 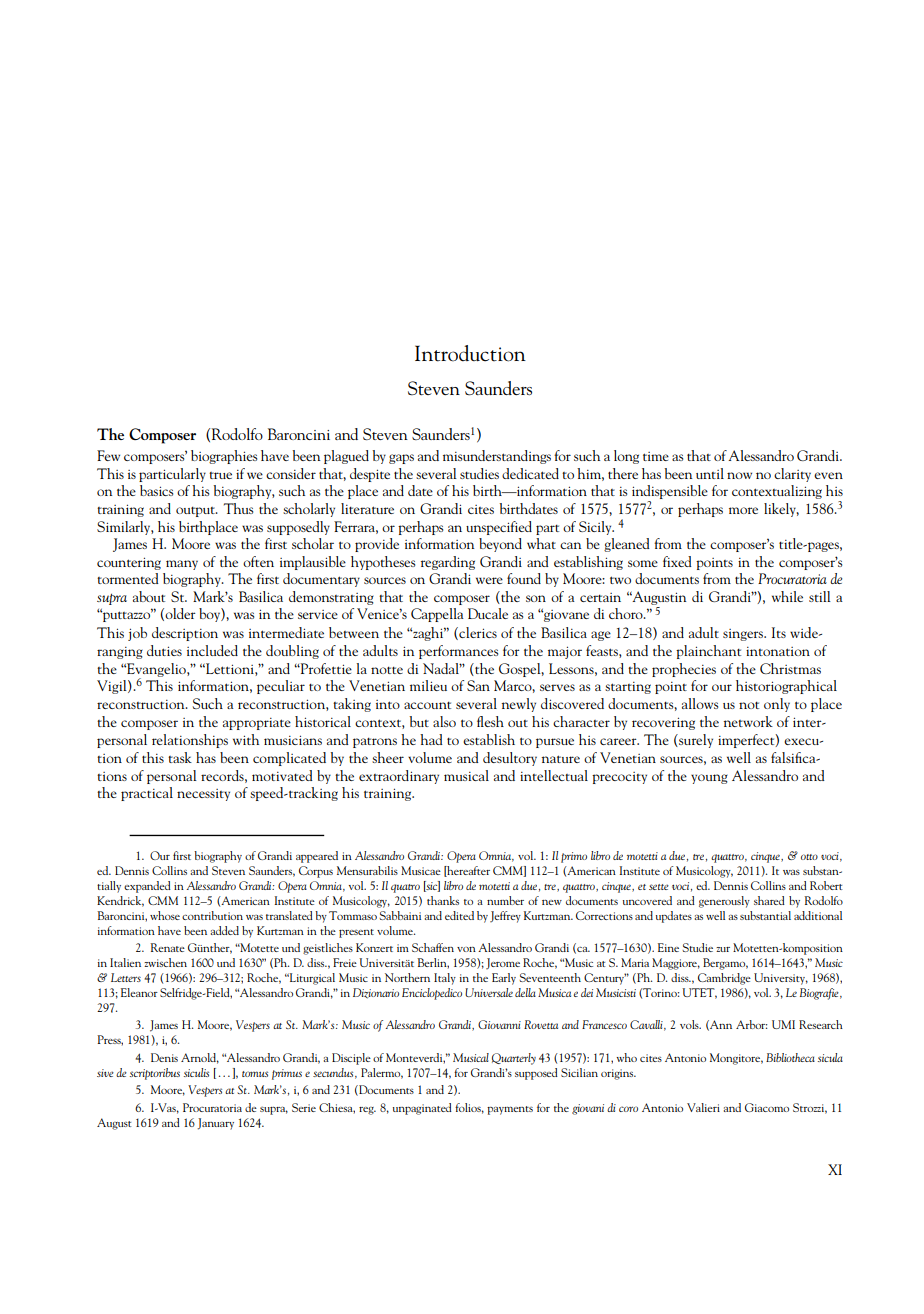 I want to click on whose, so click(x=165, y=915).
